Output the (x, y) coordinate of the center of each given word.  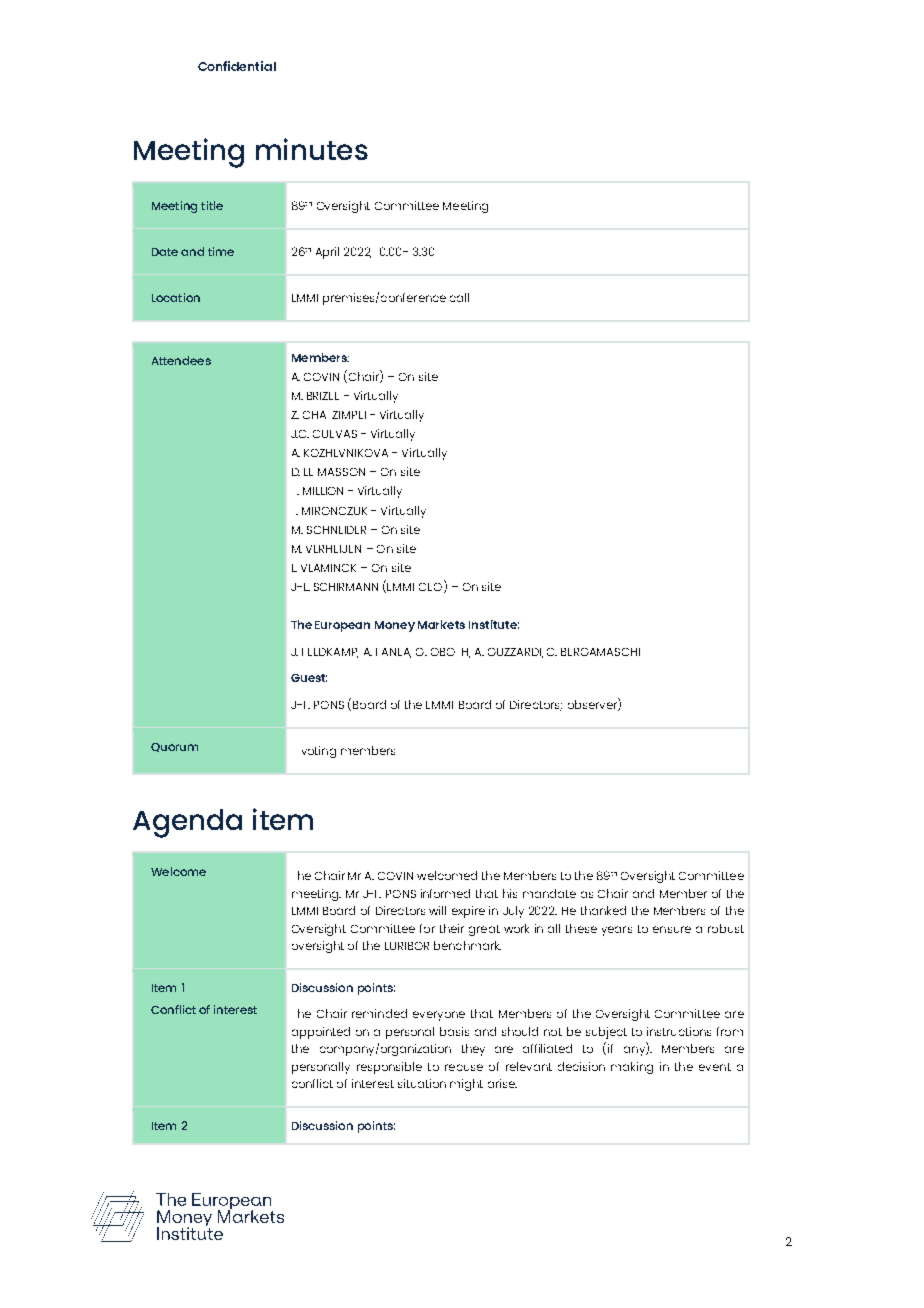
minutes (312, 149)
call (459, 297)
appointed (321, 1033)
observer (593, 704)
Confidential (237, 66)
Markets (441, 624)
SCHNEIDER (336, 530)
